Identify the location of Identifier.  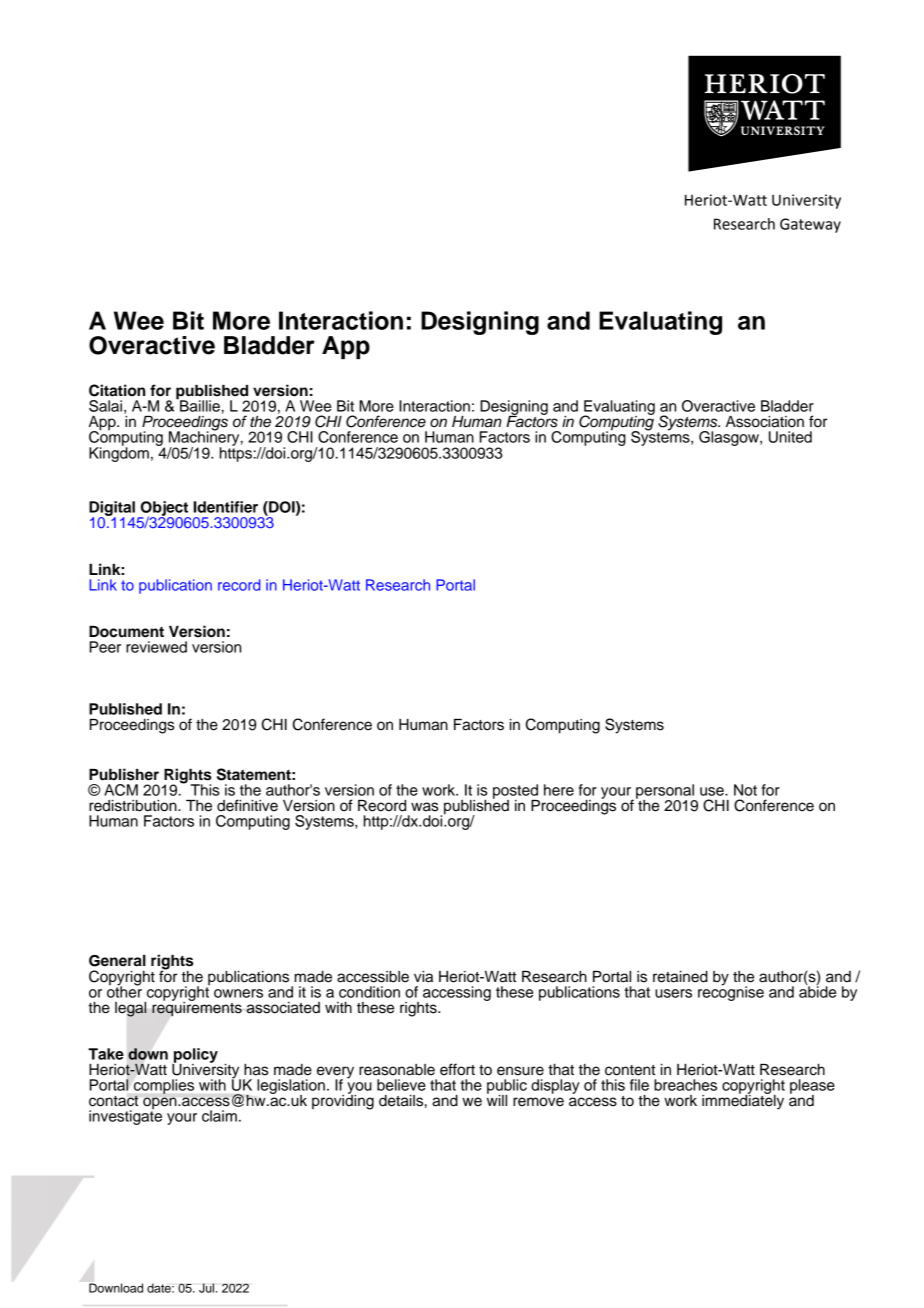
(225, 507).
